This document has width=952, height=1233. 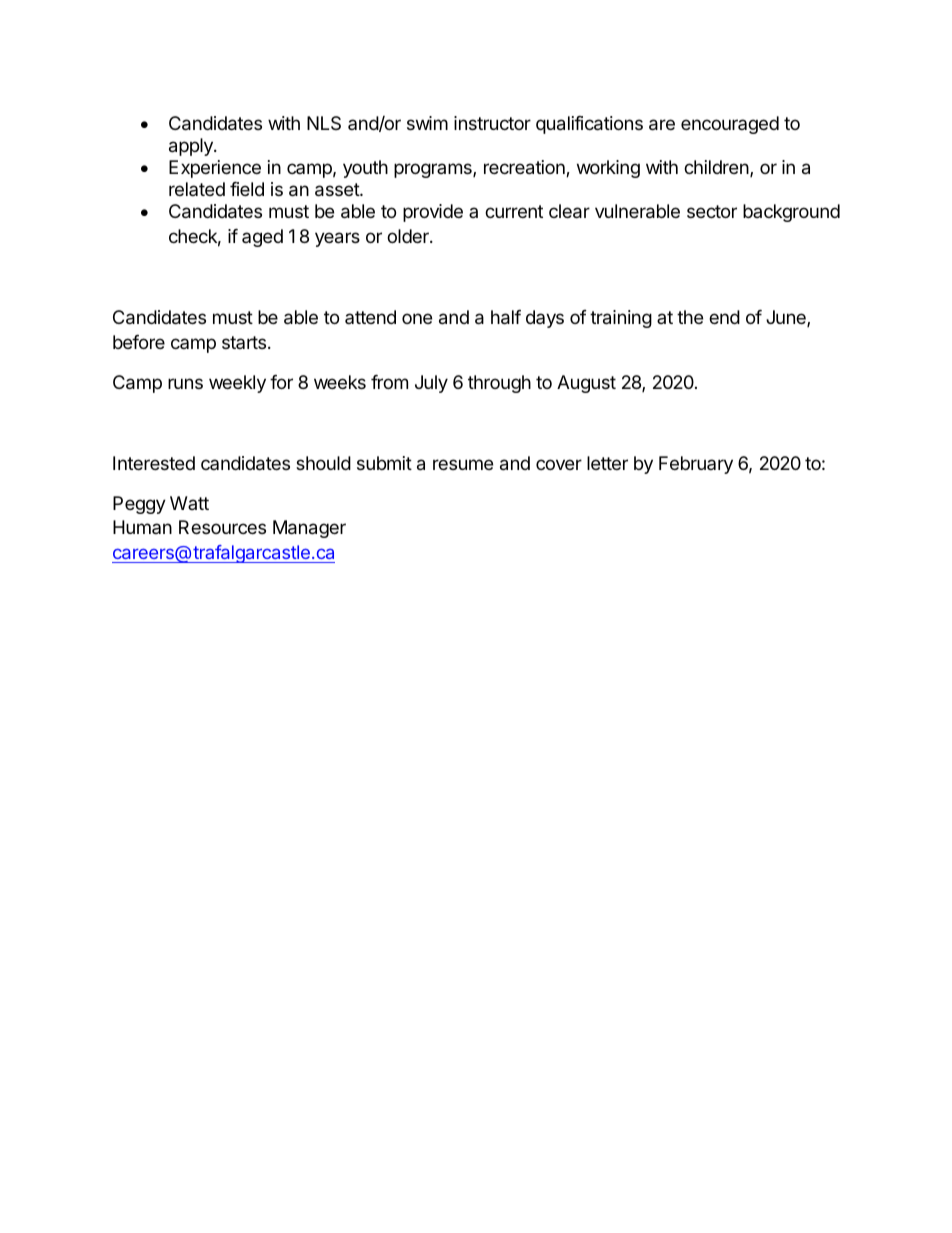 I want to click on apply, so click(x=192, y=147).
